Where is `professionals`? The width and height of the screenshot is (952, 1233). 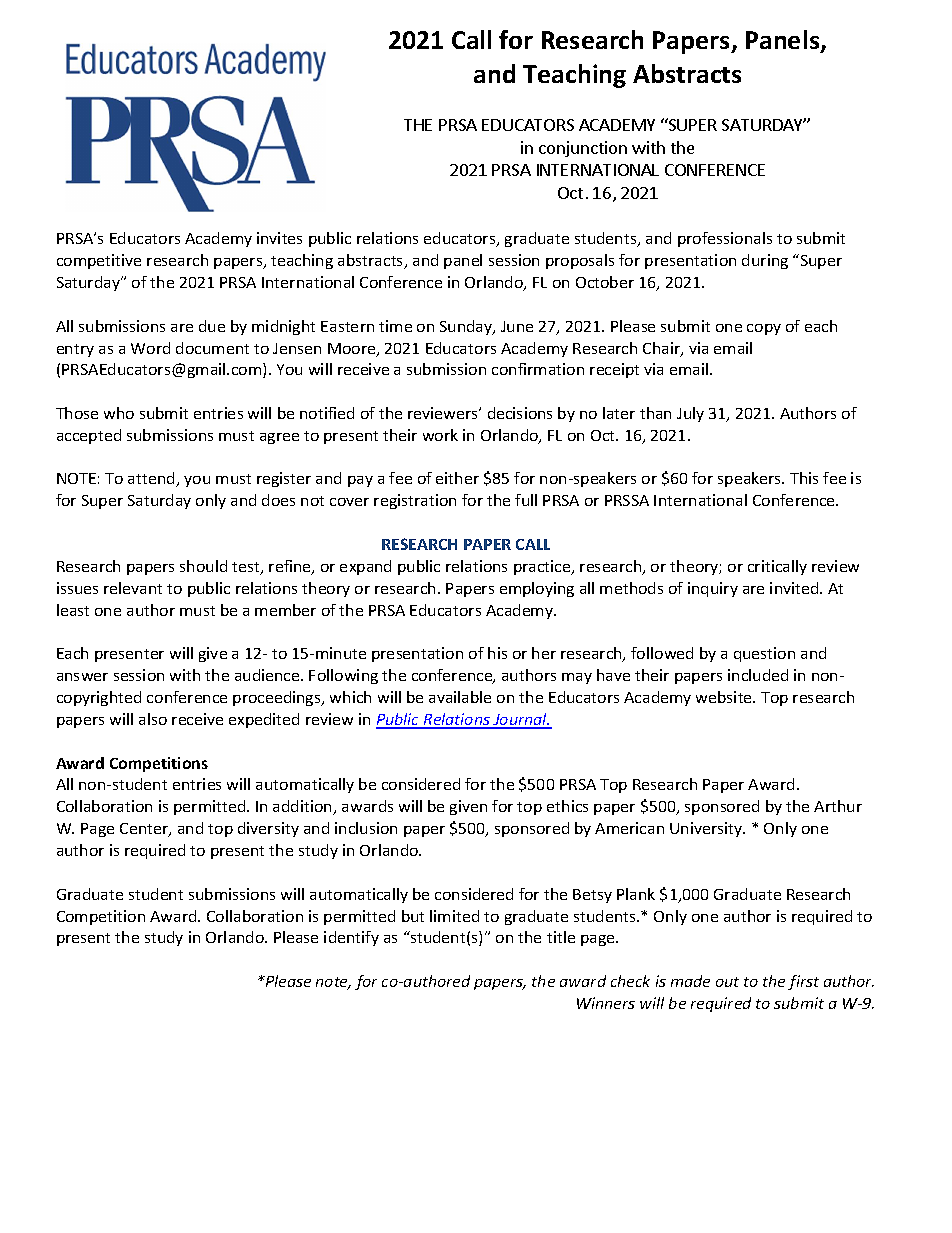
professionals is located at coordinates (725, 239).
